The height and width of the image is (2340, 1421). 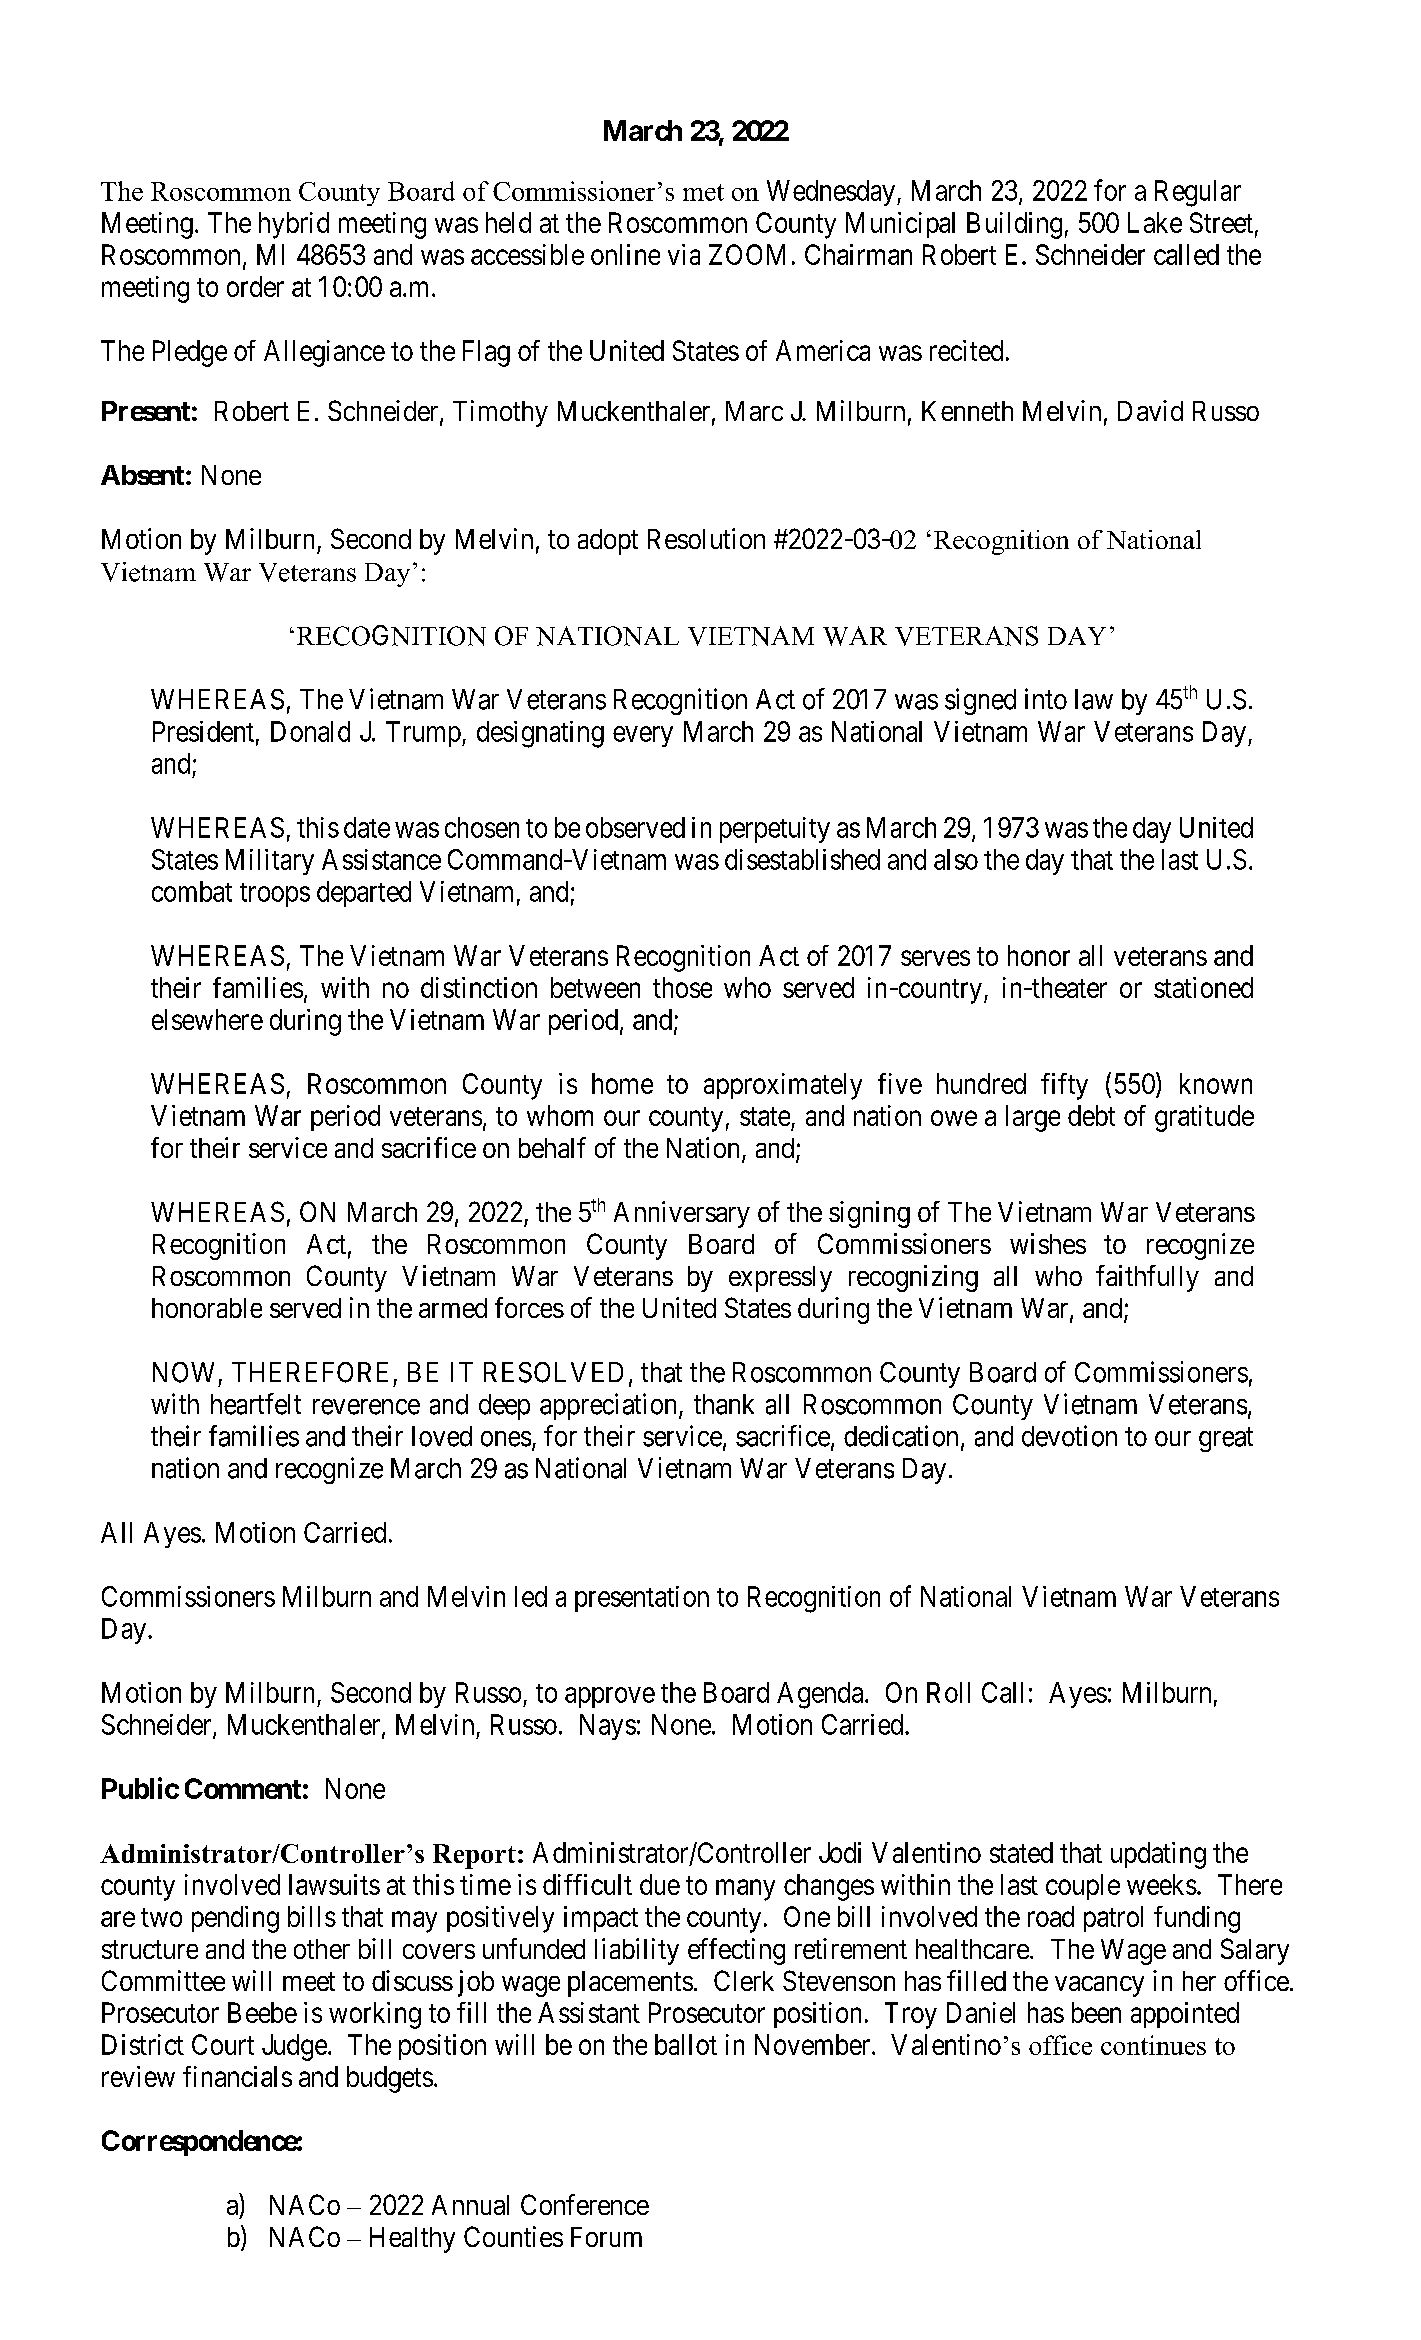 What do you see at coordinates (606, 2237) in the image?
I see `Forum` at bounding box center [606, 2237].
